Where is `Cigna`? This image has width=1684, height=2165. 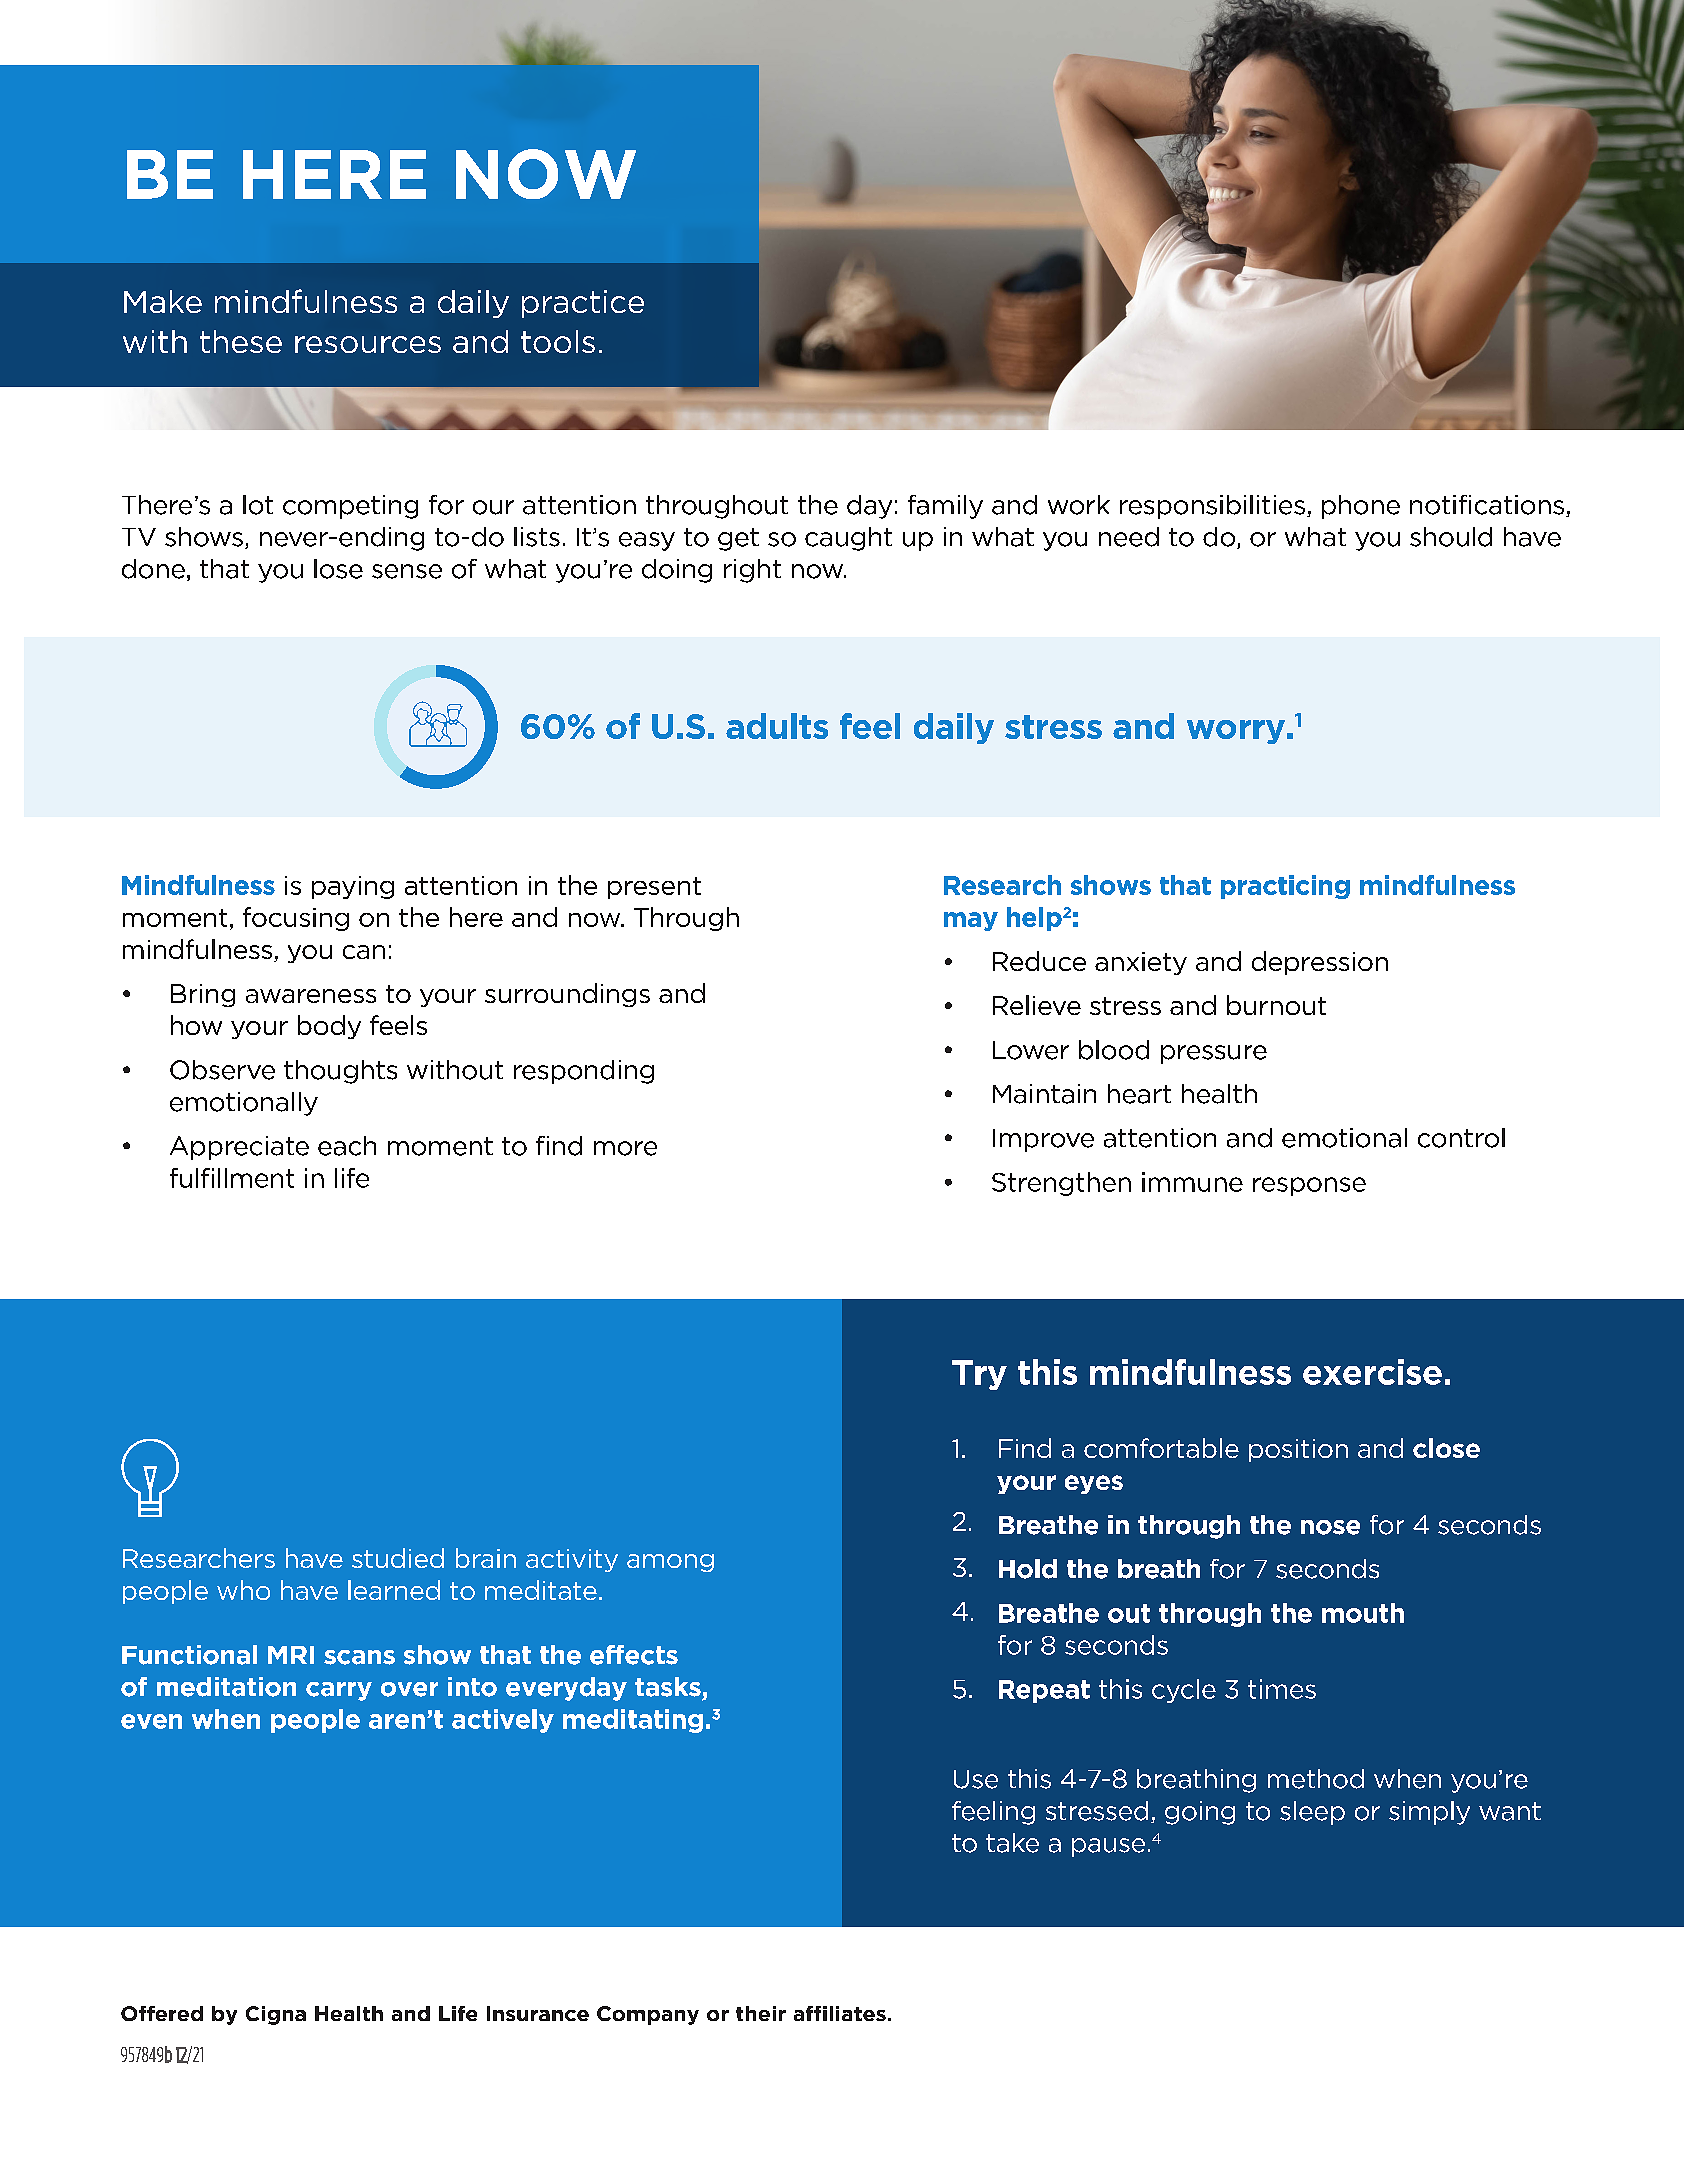
Cigna is located at coordinates (276, 2015).
